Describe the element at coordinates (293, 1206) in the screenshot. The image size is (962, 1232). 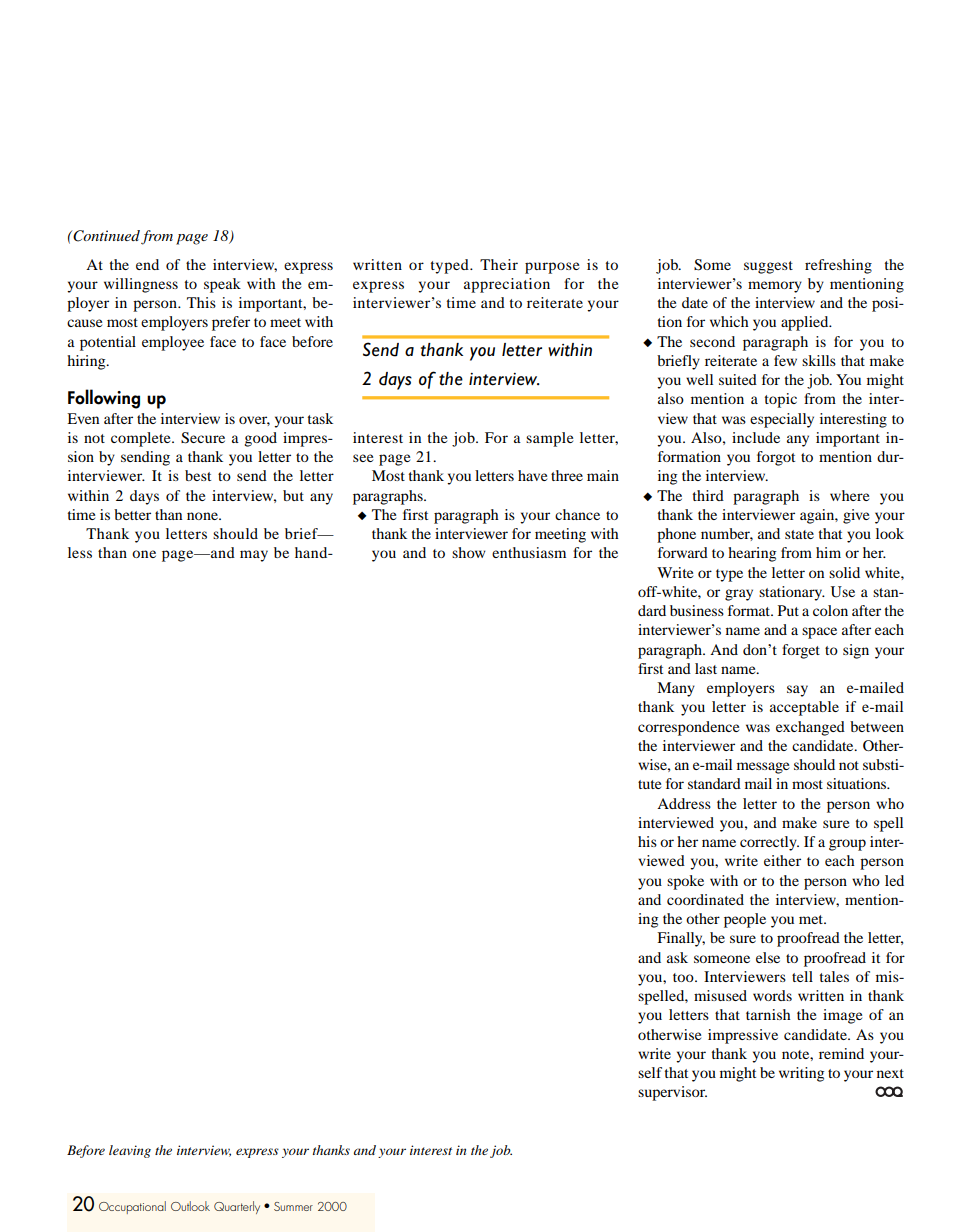
I see `Summer` at that location.
